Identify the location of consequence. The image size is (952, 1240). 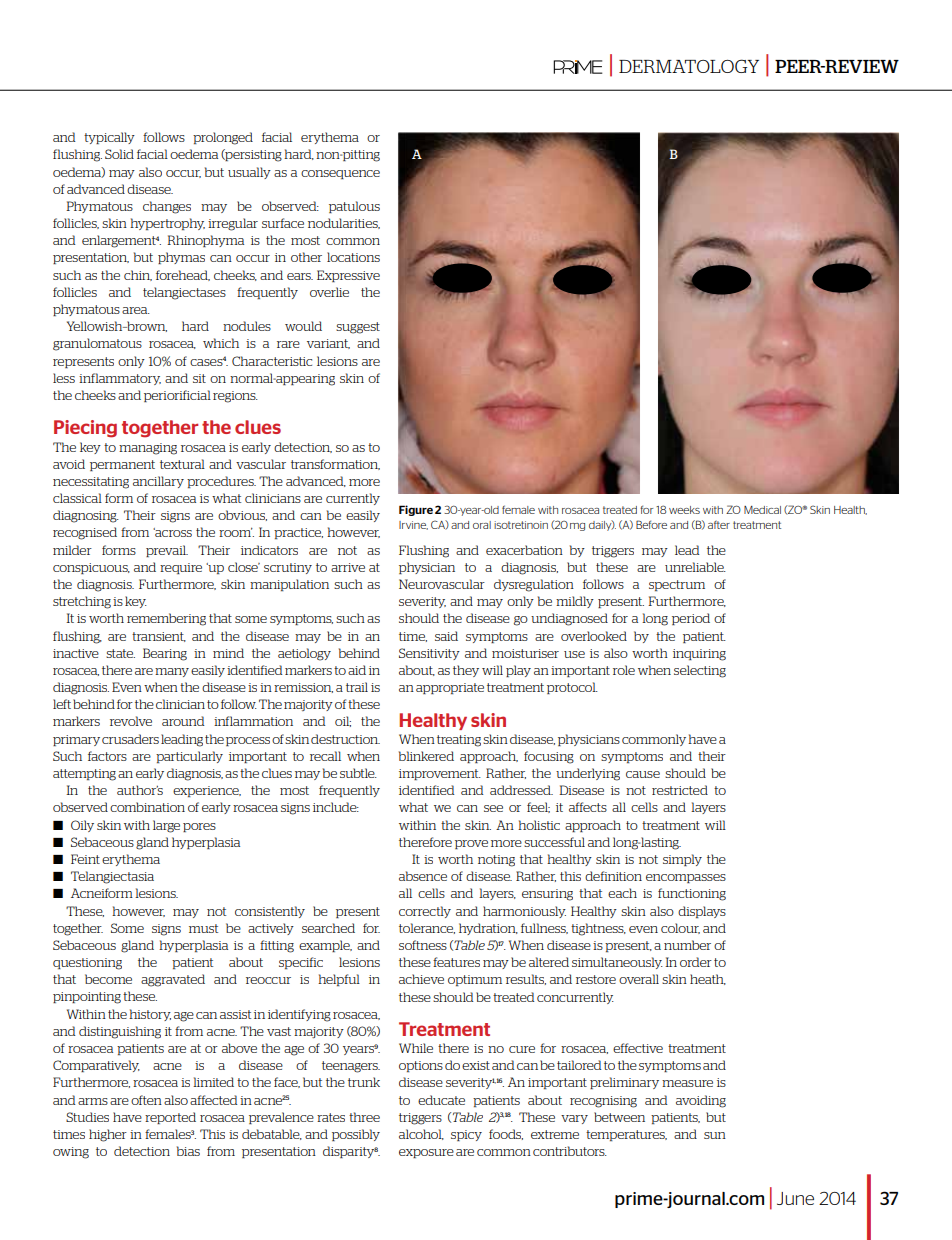
(340, 174).
